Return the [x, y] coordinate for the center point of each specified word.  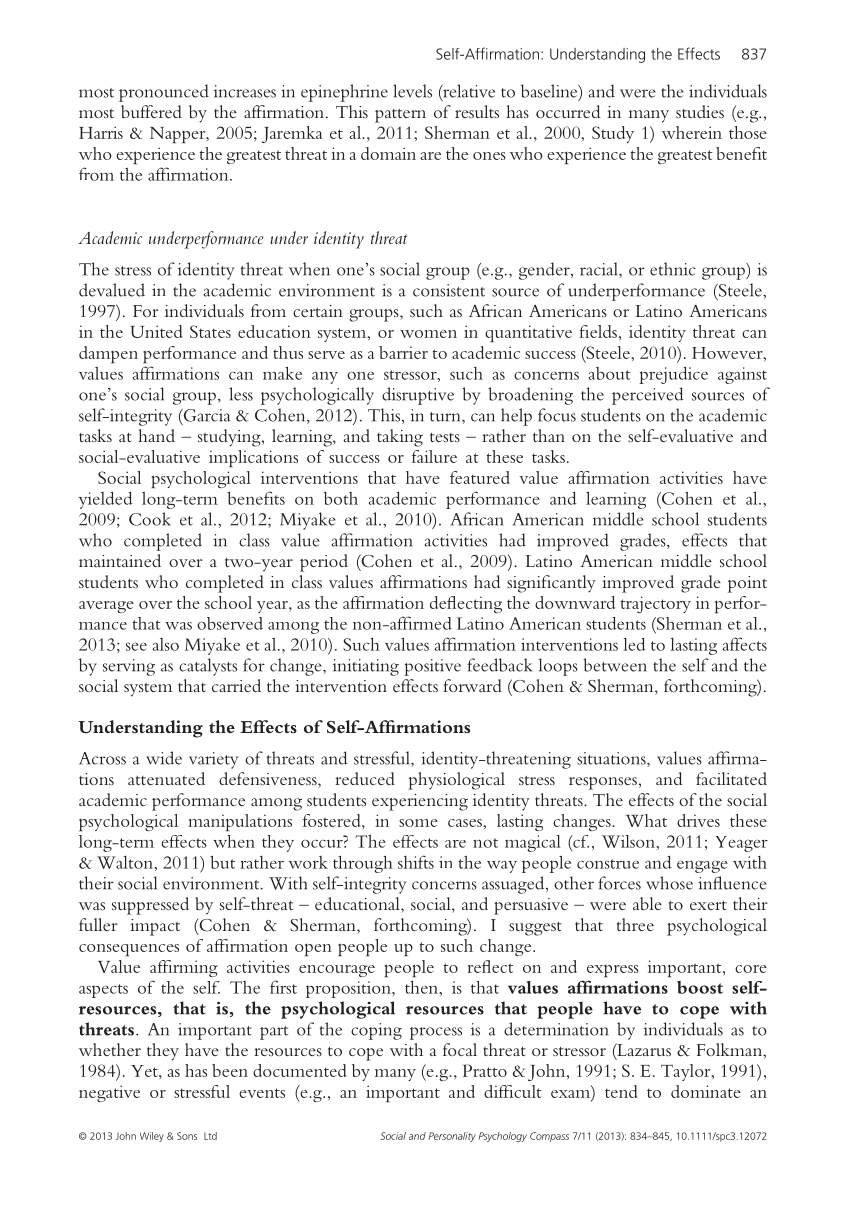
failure [434, 456]
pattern [400, 116]
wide [164, 758]
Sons [187, 1136]
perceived [647, 396]
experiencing [420, 802]
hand [156, 435]
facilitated [731, 778]
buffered [151, 111]
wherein [692, 132]
